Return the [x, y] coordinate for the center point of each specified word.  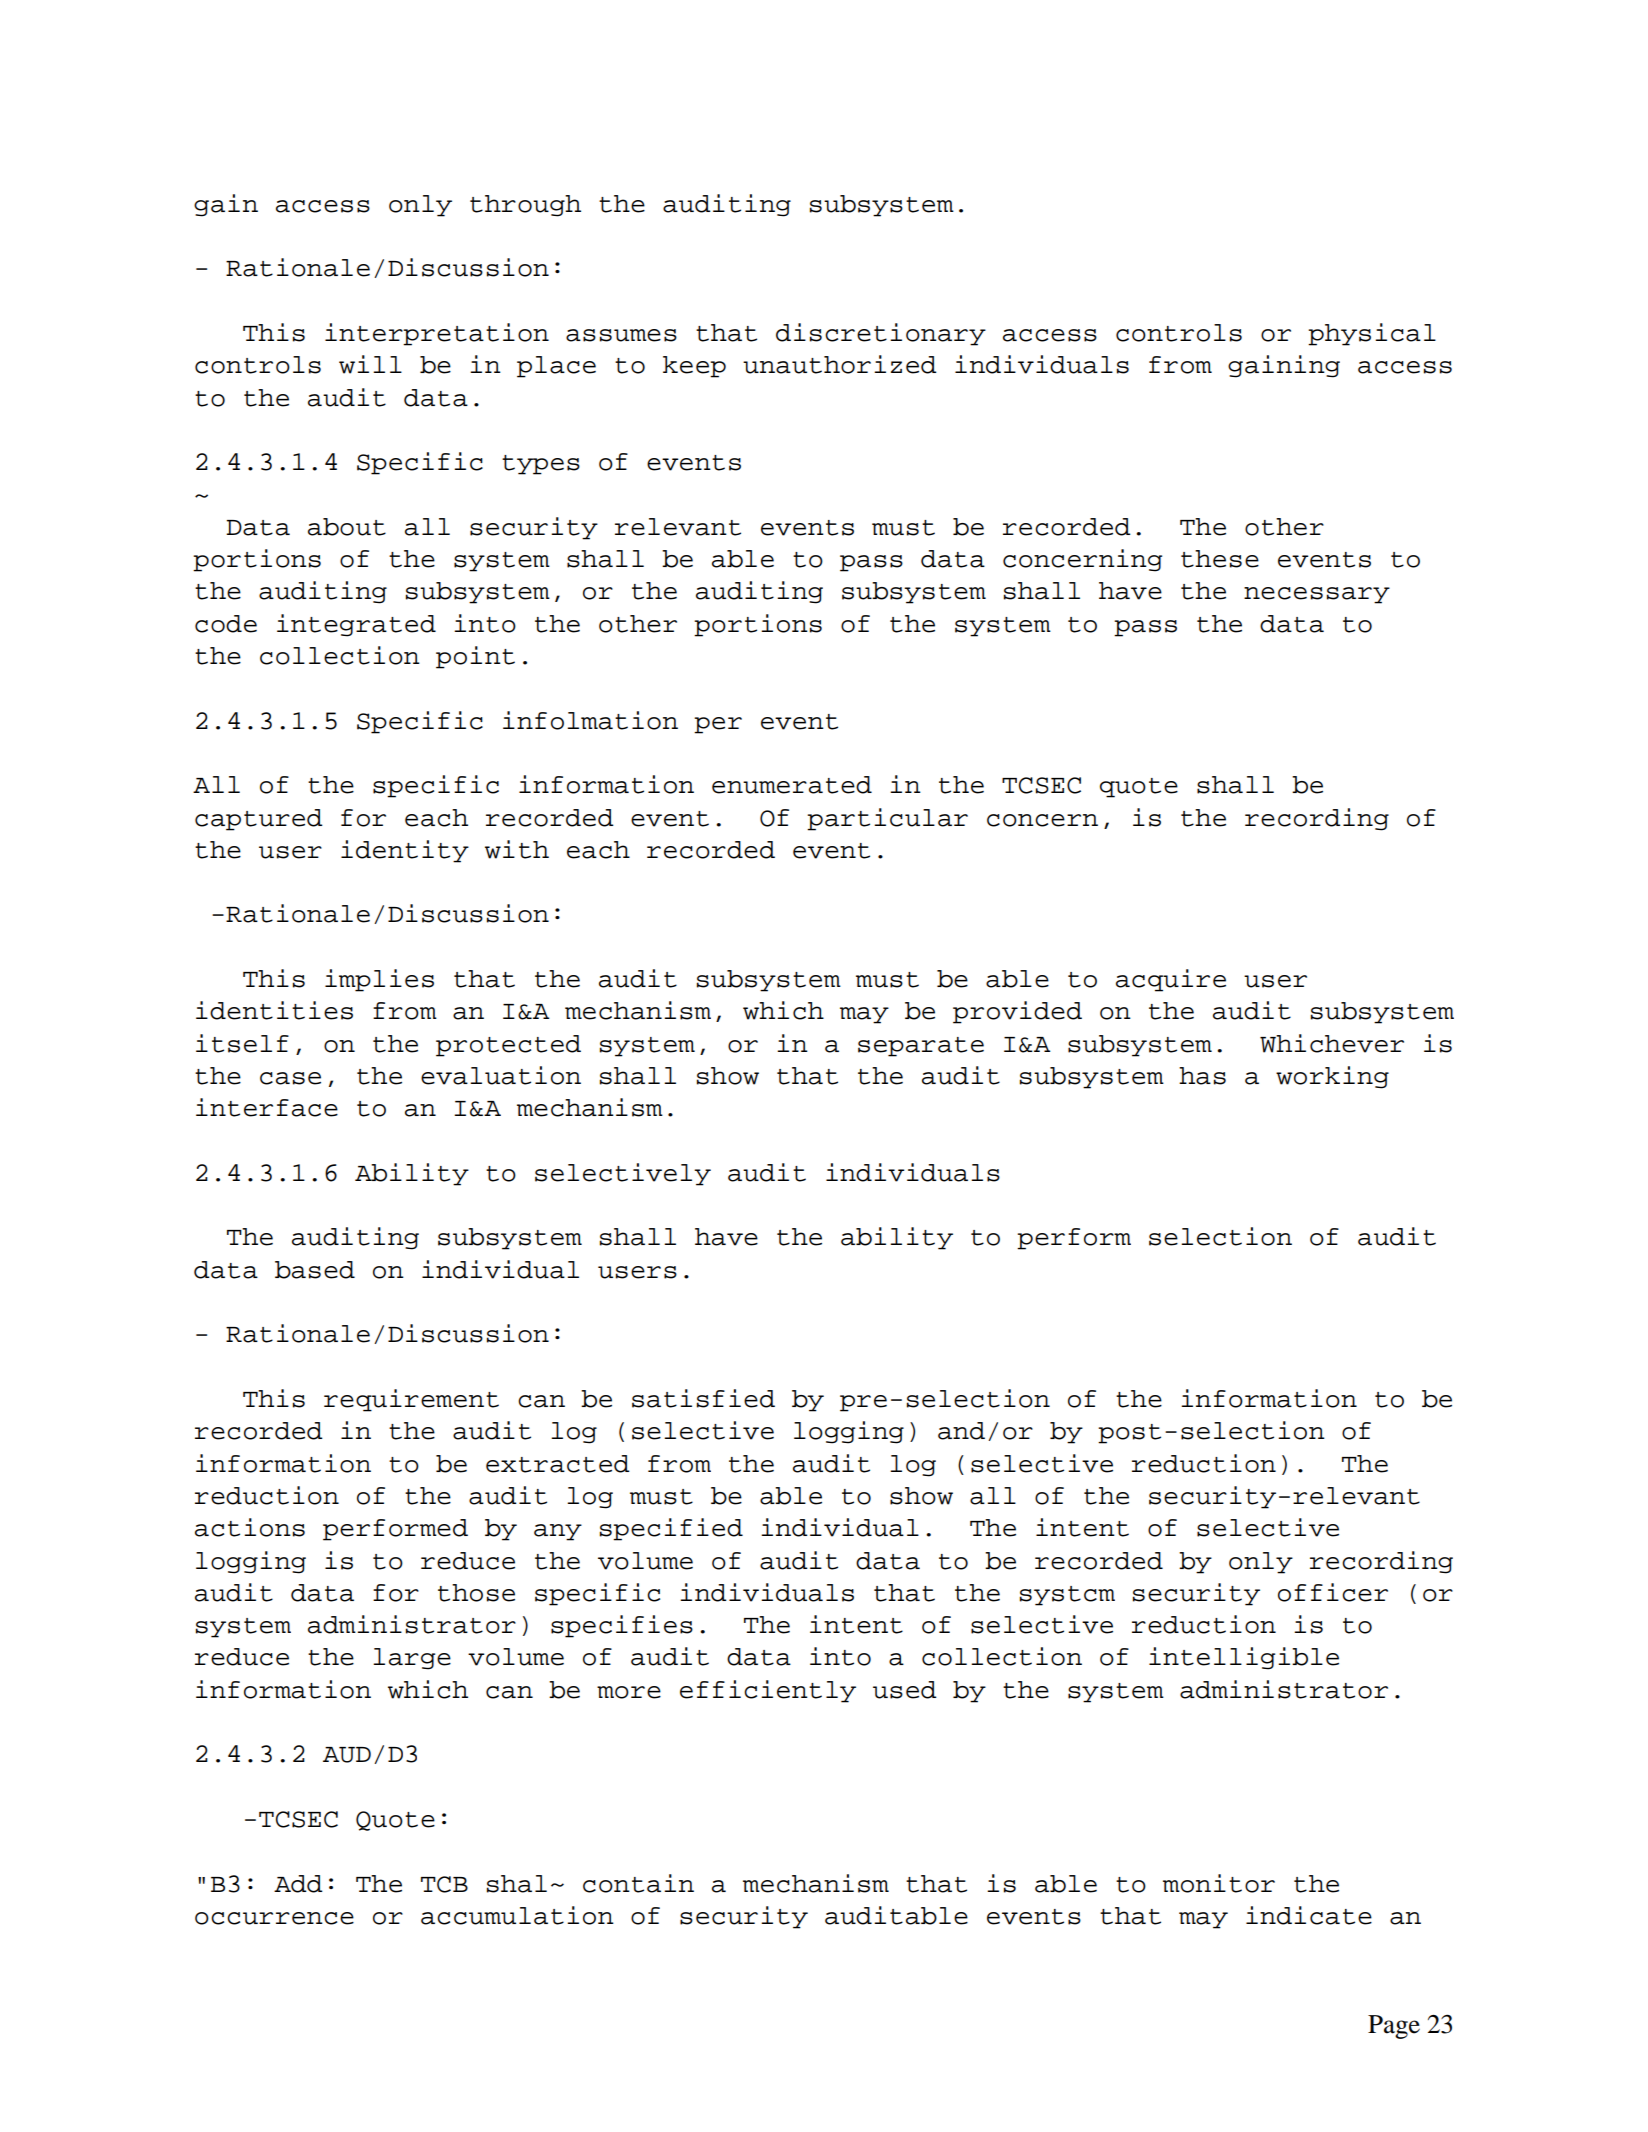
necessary [1317, 595]
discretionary [881, 334]
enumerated [792, 785]
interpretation [437, 334]
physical [1372, 334]
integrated [356, 625]
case [290, 1078]
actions [250, 1527]
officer [1333, 1592]
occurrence [274, 1918]
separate [921, 1047]
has [1202, 1076]
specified [671, 1529]
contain [638, 1883]
